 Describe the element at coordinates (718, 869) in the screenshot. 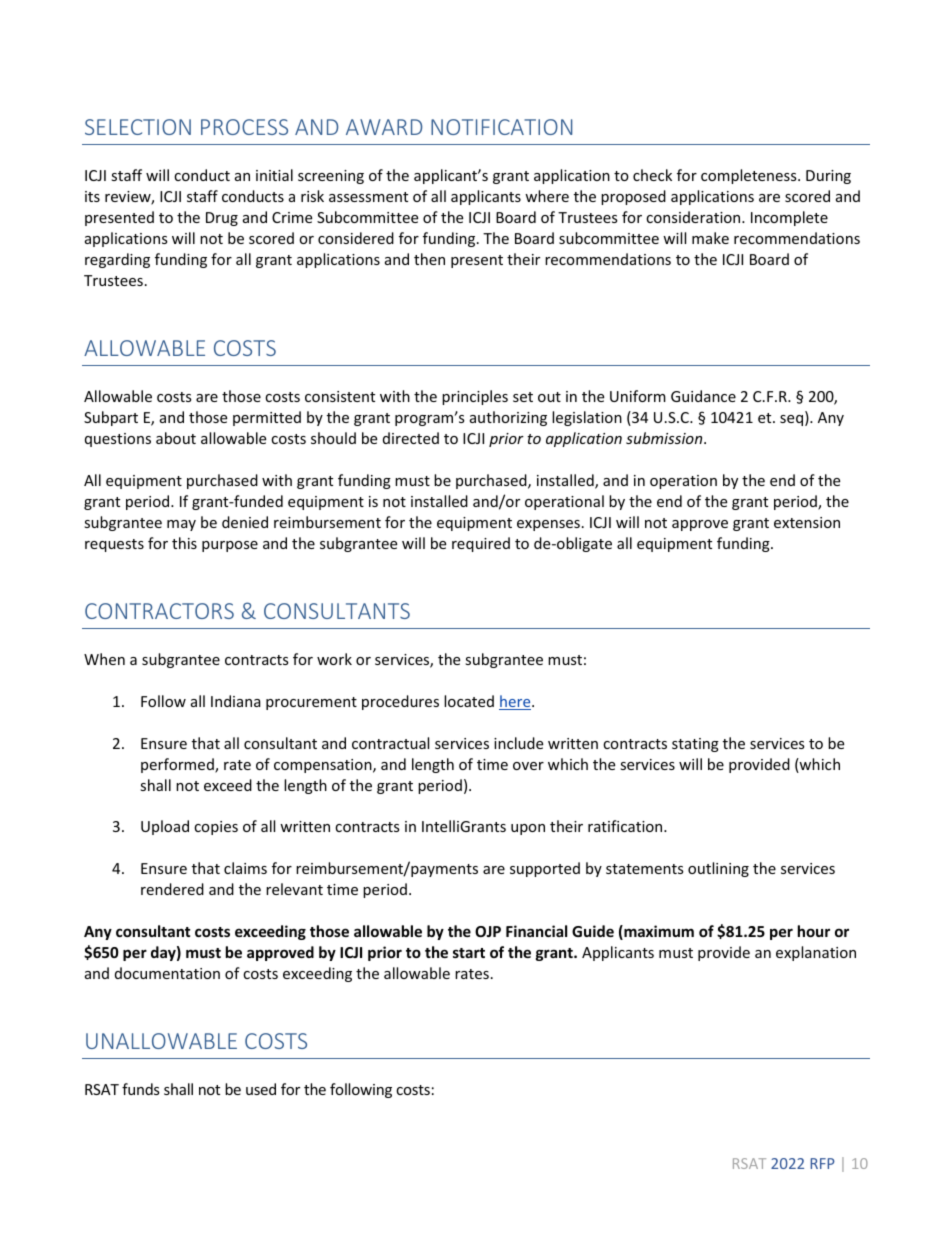

I see `outlining` at that location.
